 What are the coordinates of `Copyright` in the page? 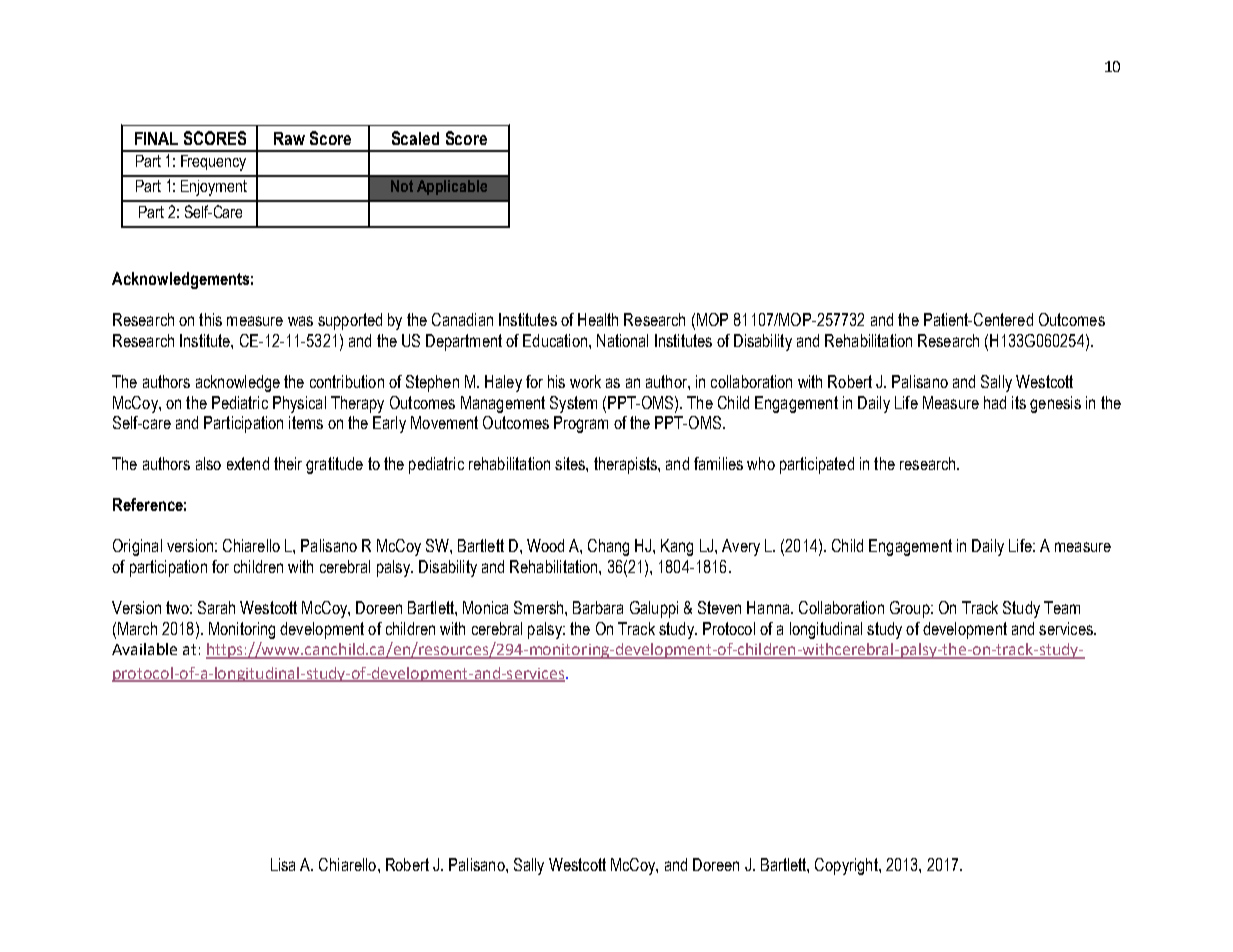 It's located at (847, 866).
